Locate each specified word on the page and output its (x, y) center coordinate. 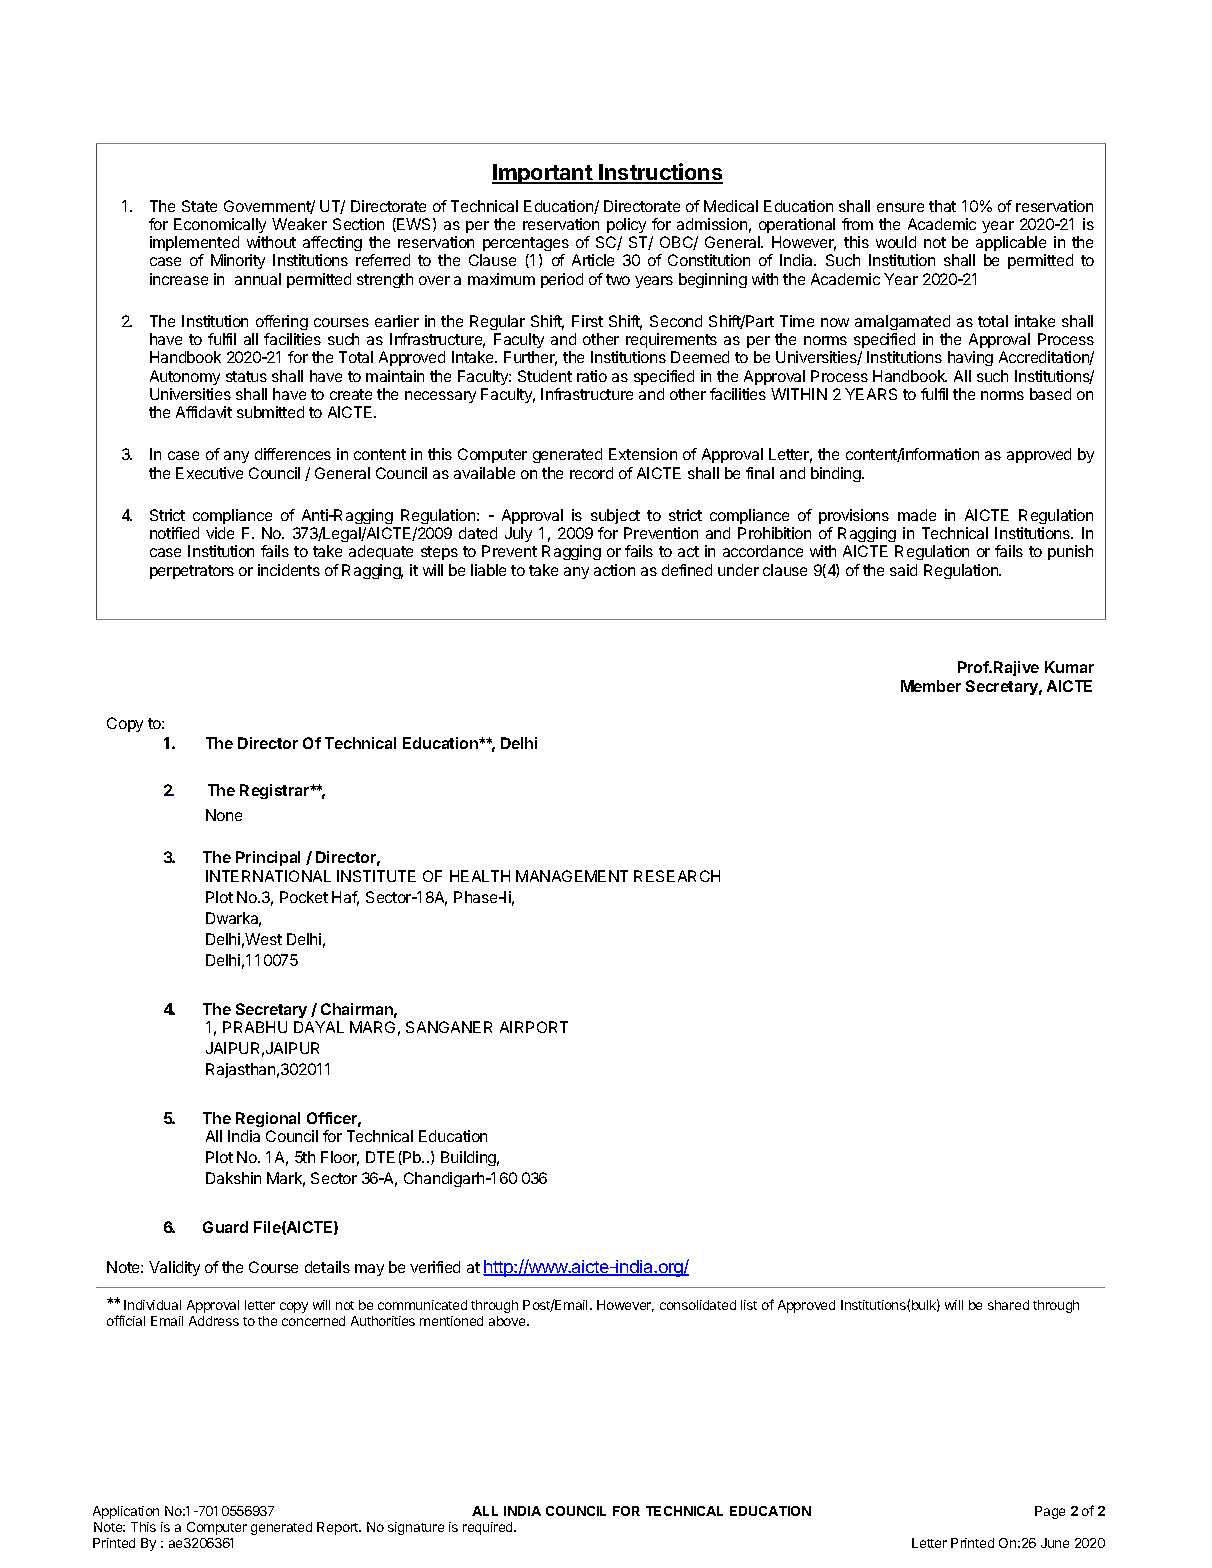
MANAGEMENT (572, 876)
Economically (220, 225)
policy (626, 225)
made (917, 515)
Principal (268, 858)
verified (435, 1267)
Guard (225, 1227)
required (489, 1528)
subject (615, 516)
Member (931, 686)
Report (339, 1528)
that (942, 206)
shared (1008, 1305)
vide (220, 533)
